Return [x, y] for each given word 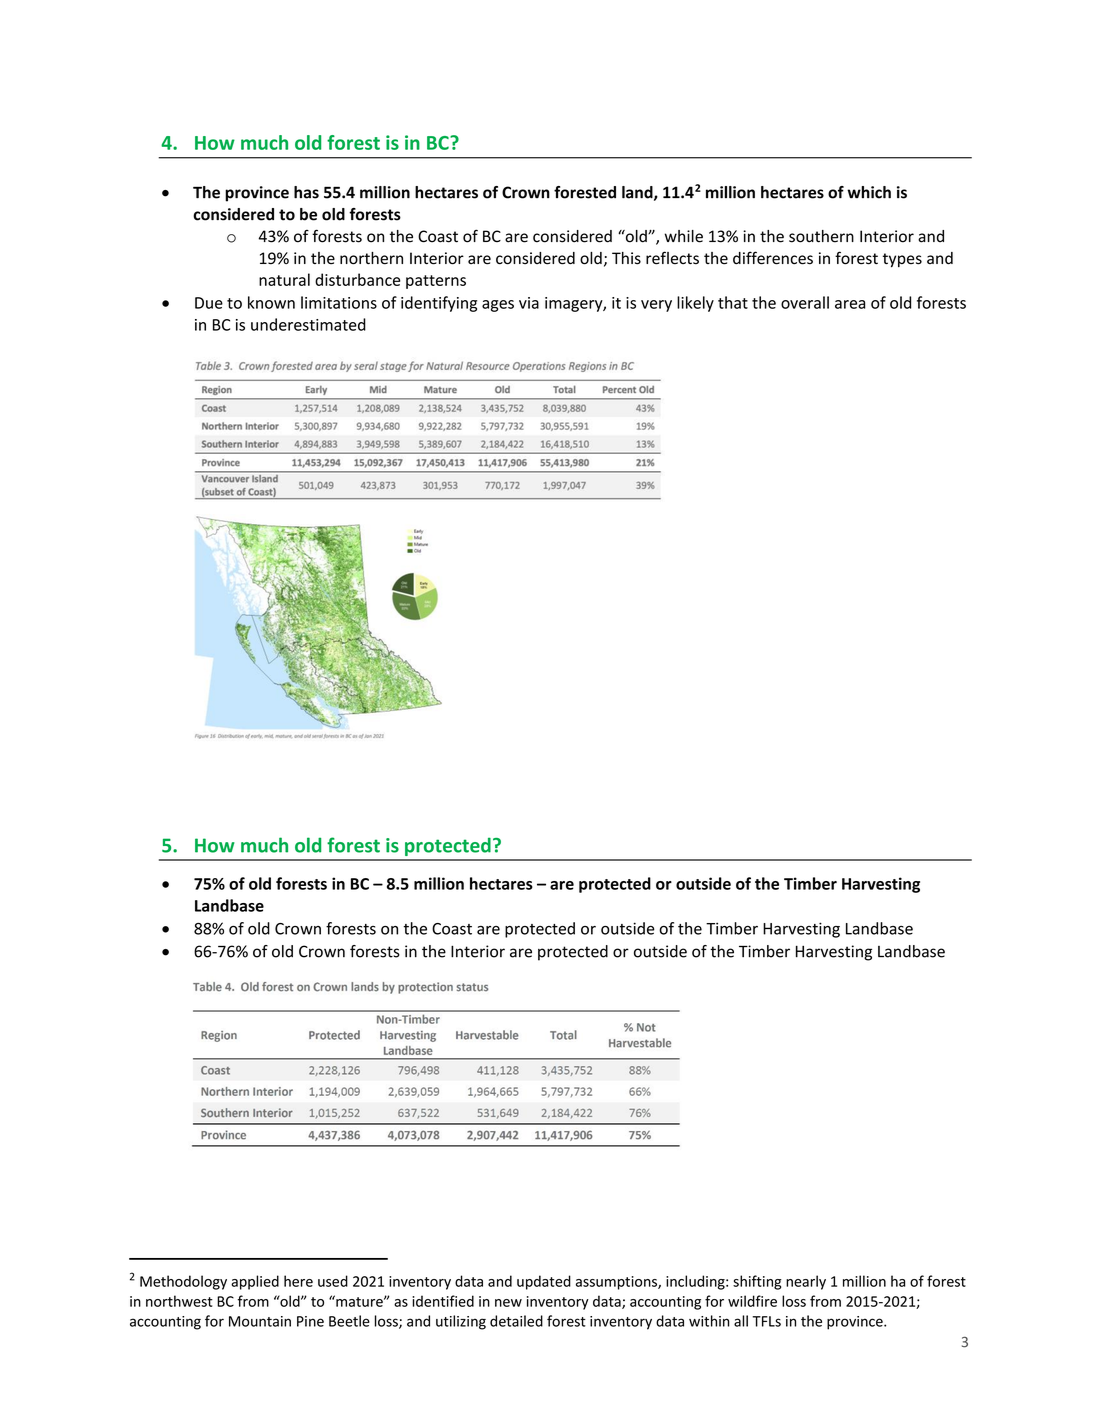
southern [821, 236]
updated [544, 1282]
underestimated [308, 324]
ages [498, 306]
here [298, 1281]
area [850, 304]
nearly [806, 1282]
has [306, 192]
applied [255, 1282]
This [626, 258]
